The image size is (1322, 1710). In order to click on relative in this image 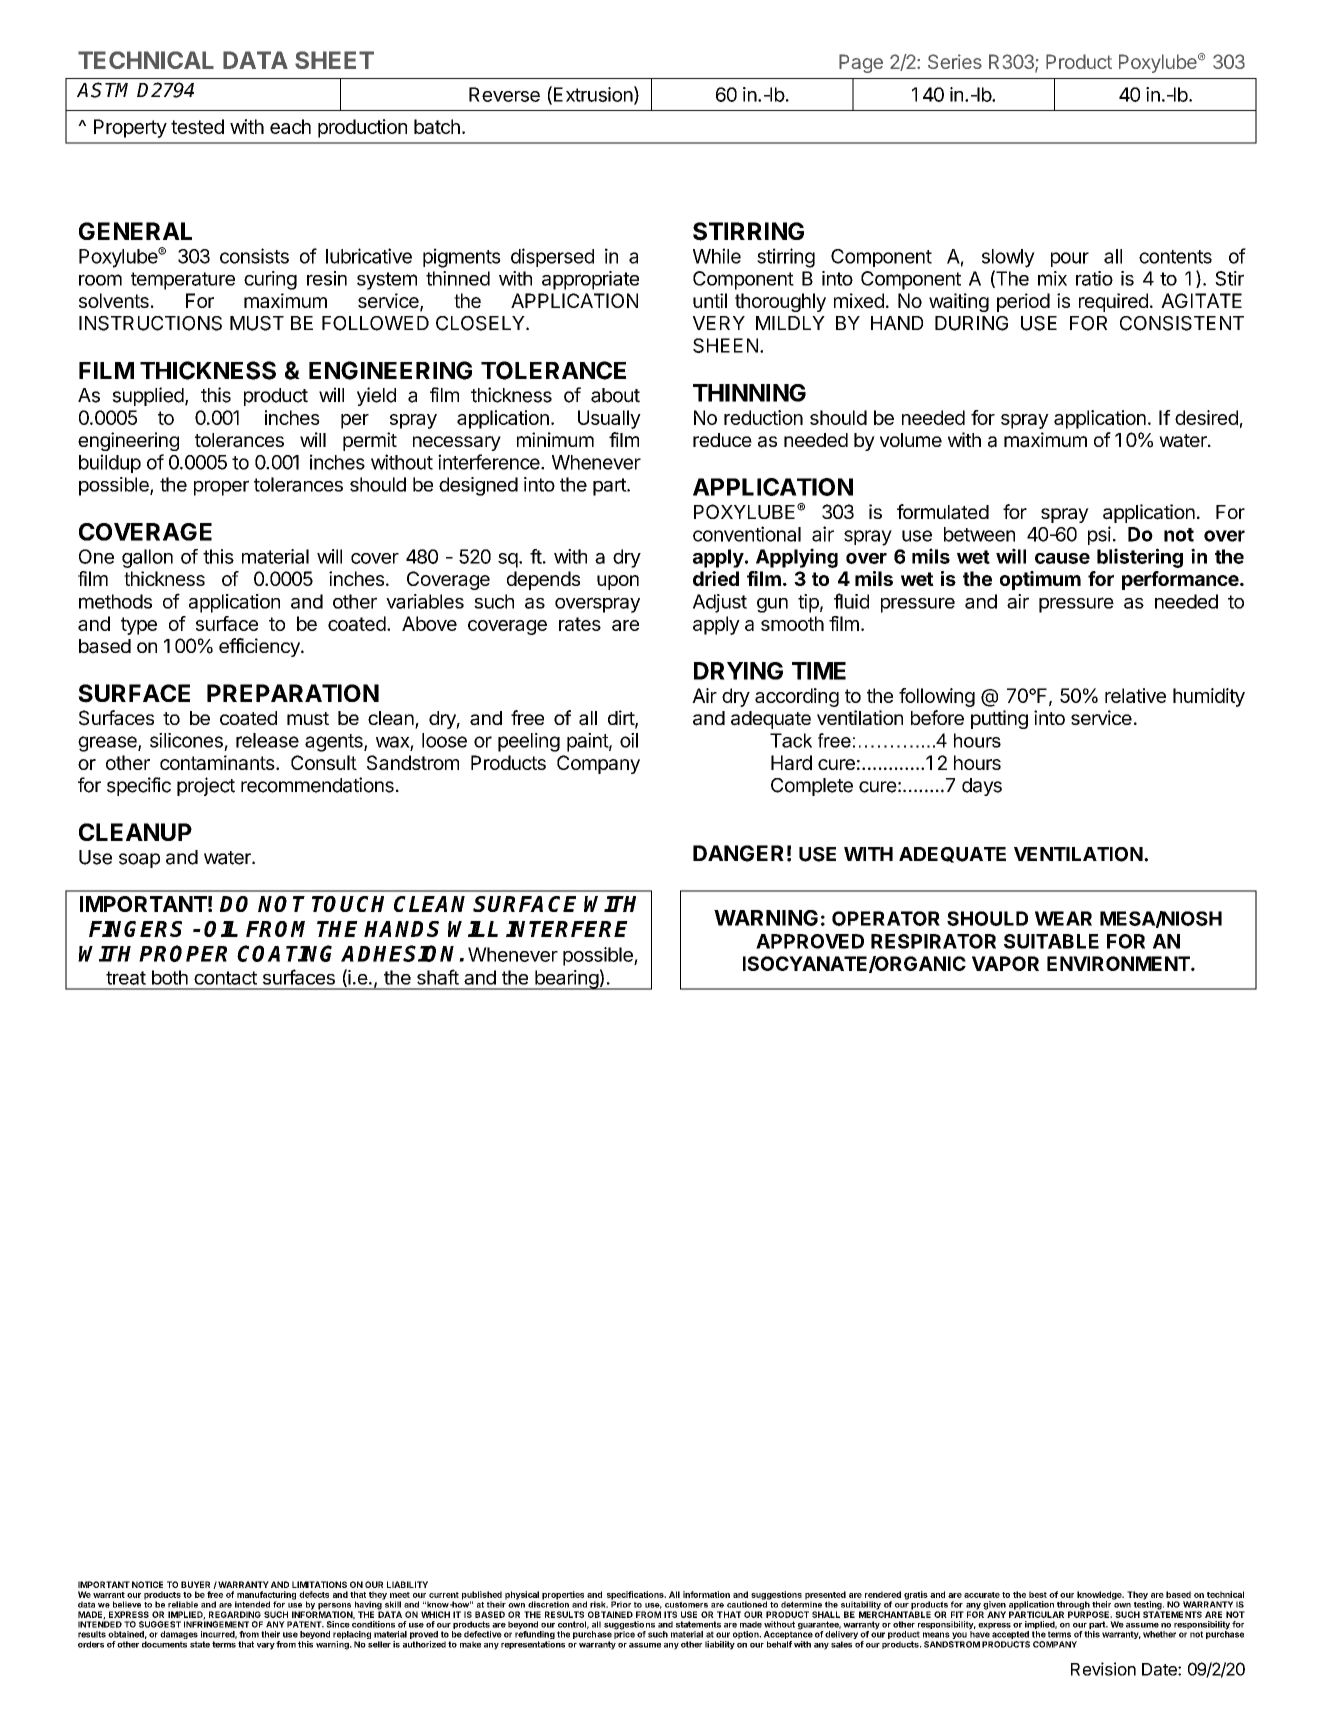, I will do `click(1135, 695)`.
